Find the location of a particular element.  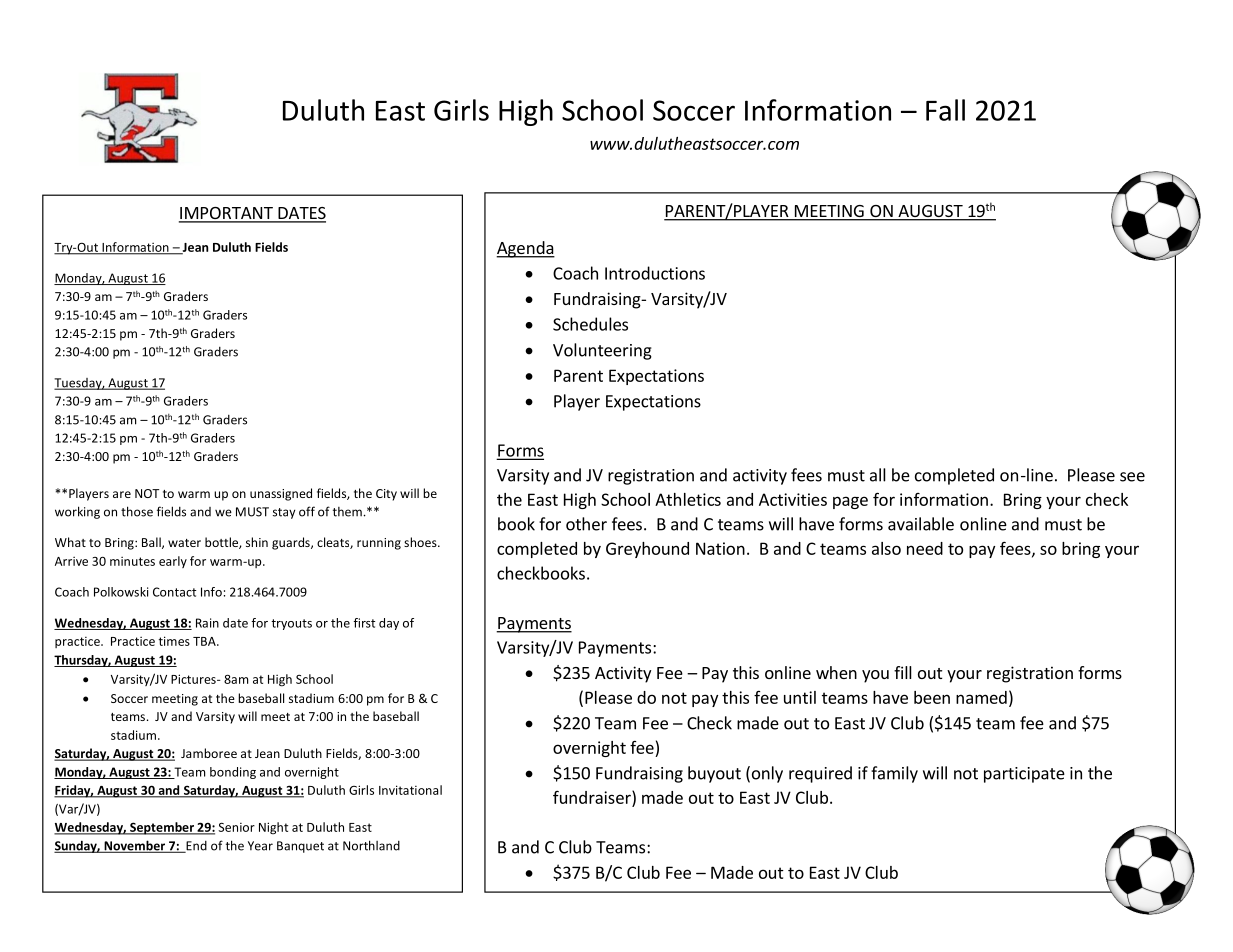

September is located at coordinates (162, 828).
